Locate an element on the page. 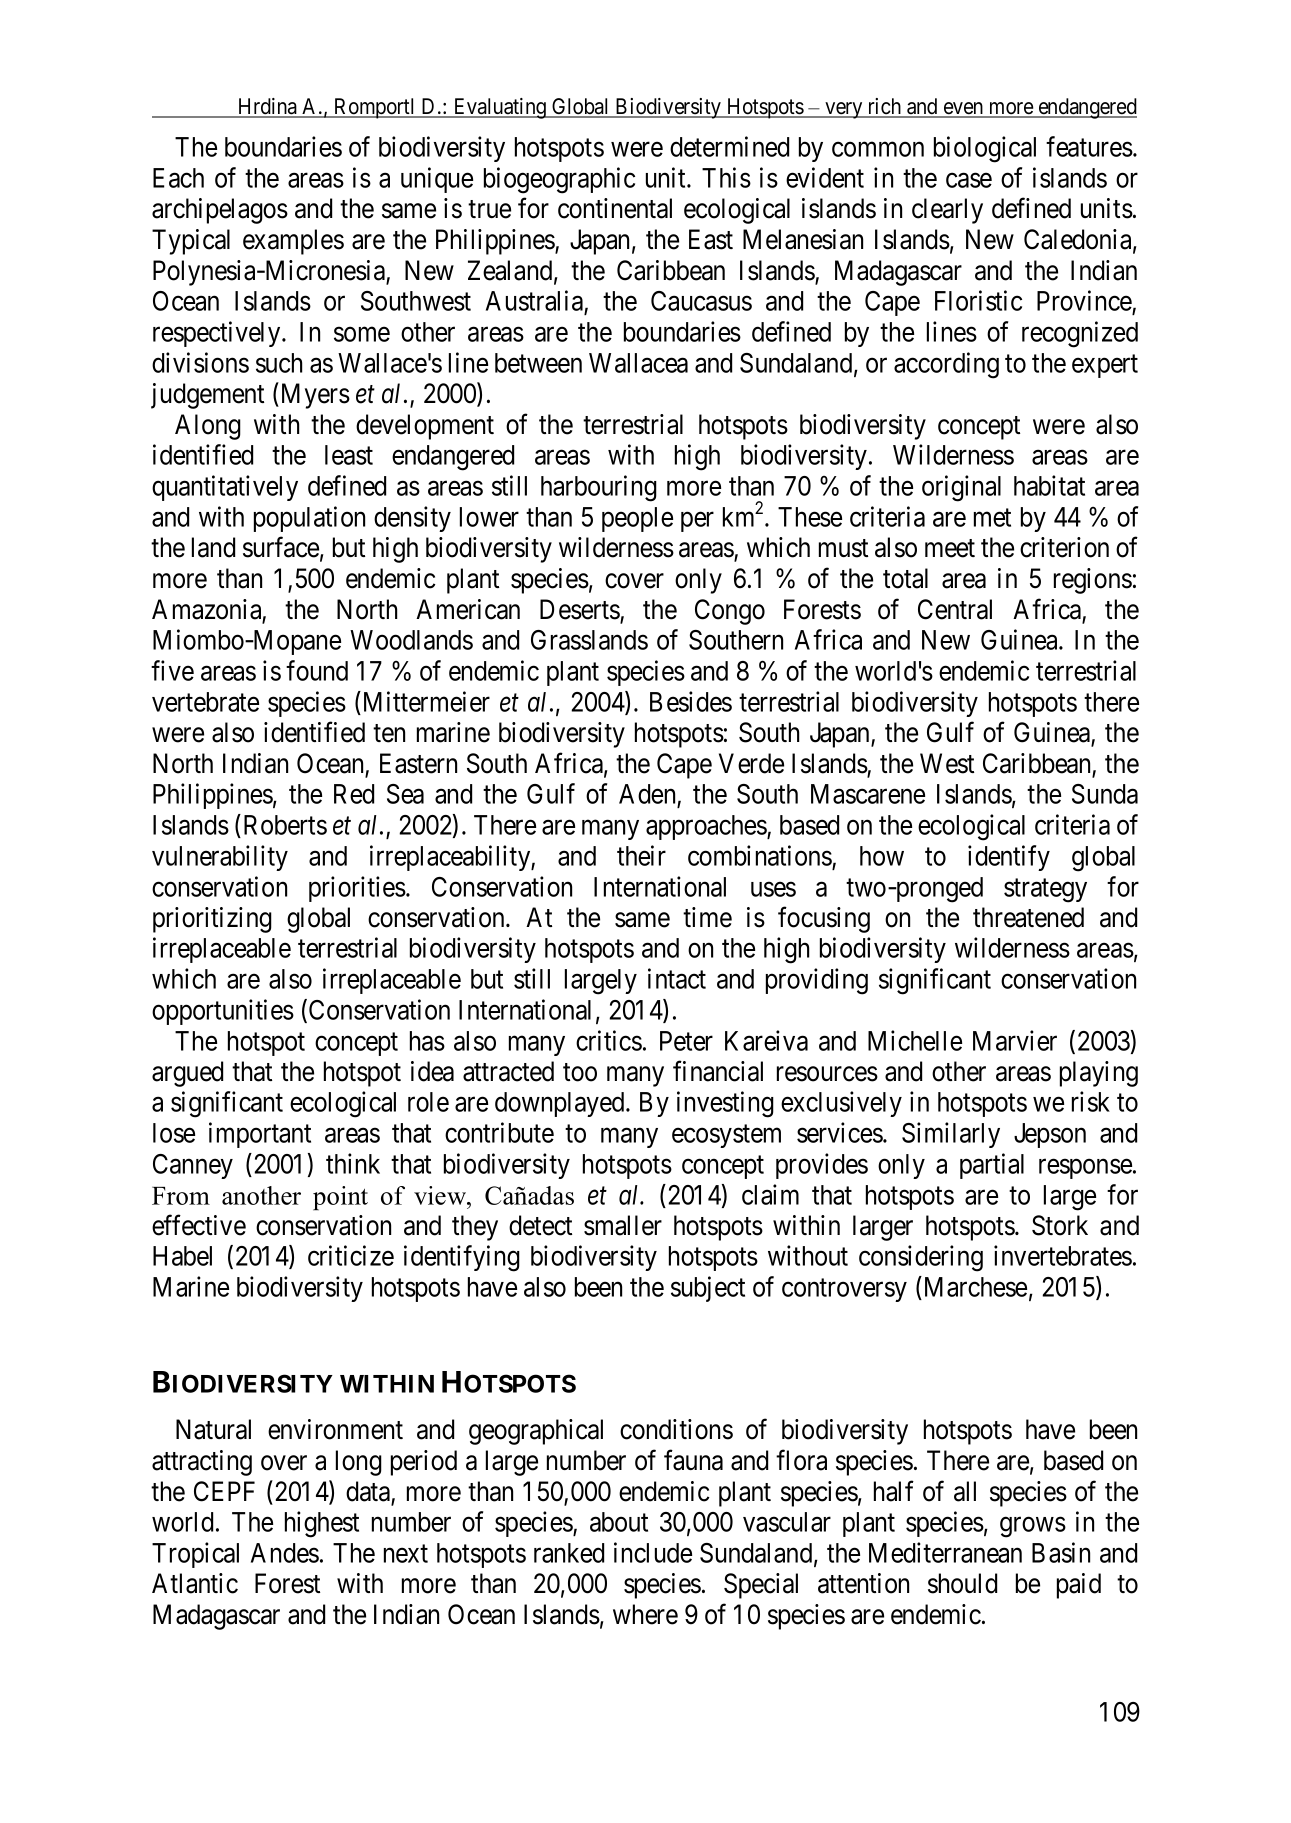 Image resolution: width=1291 pixels, height=1823 pixels. continental is located at coordinates (615, 208).
